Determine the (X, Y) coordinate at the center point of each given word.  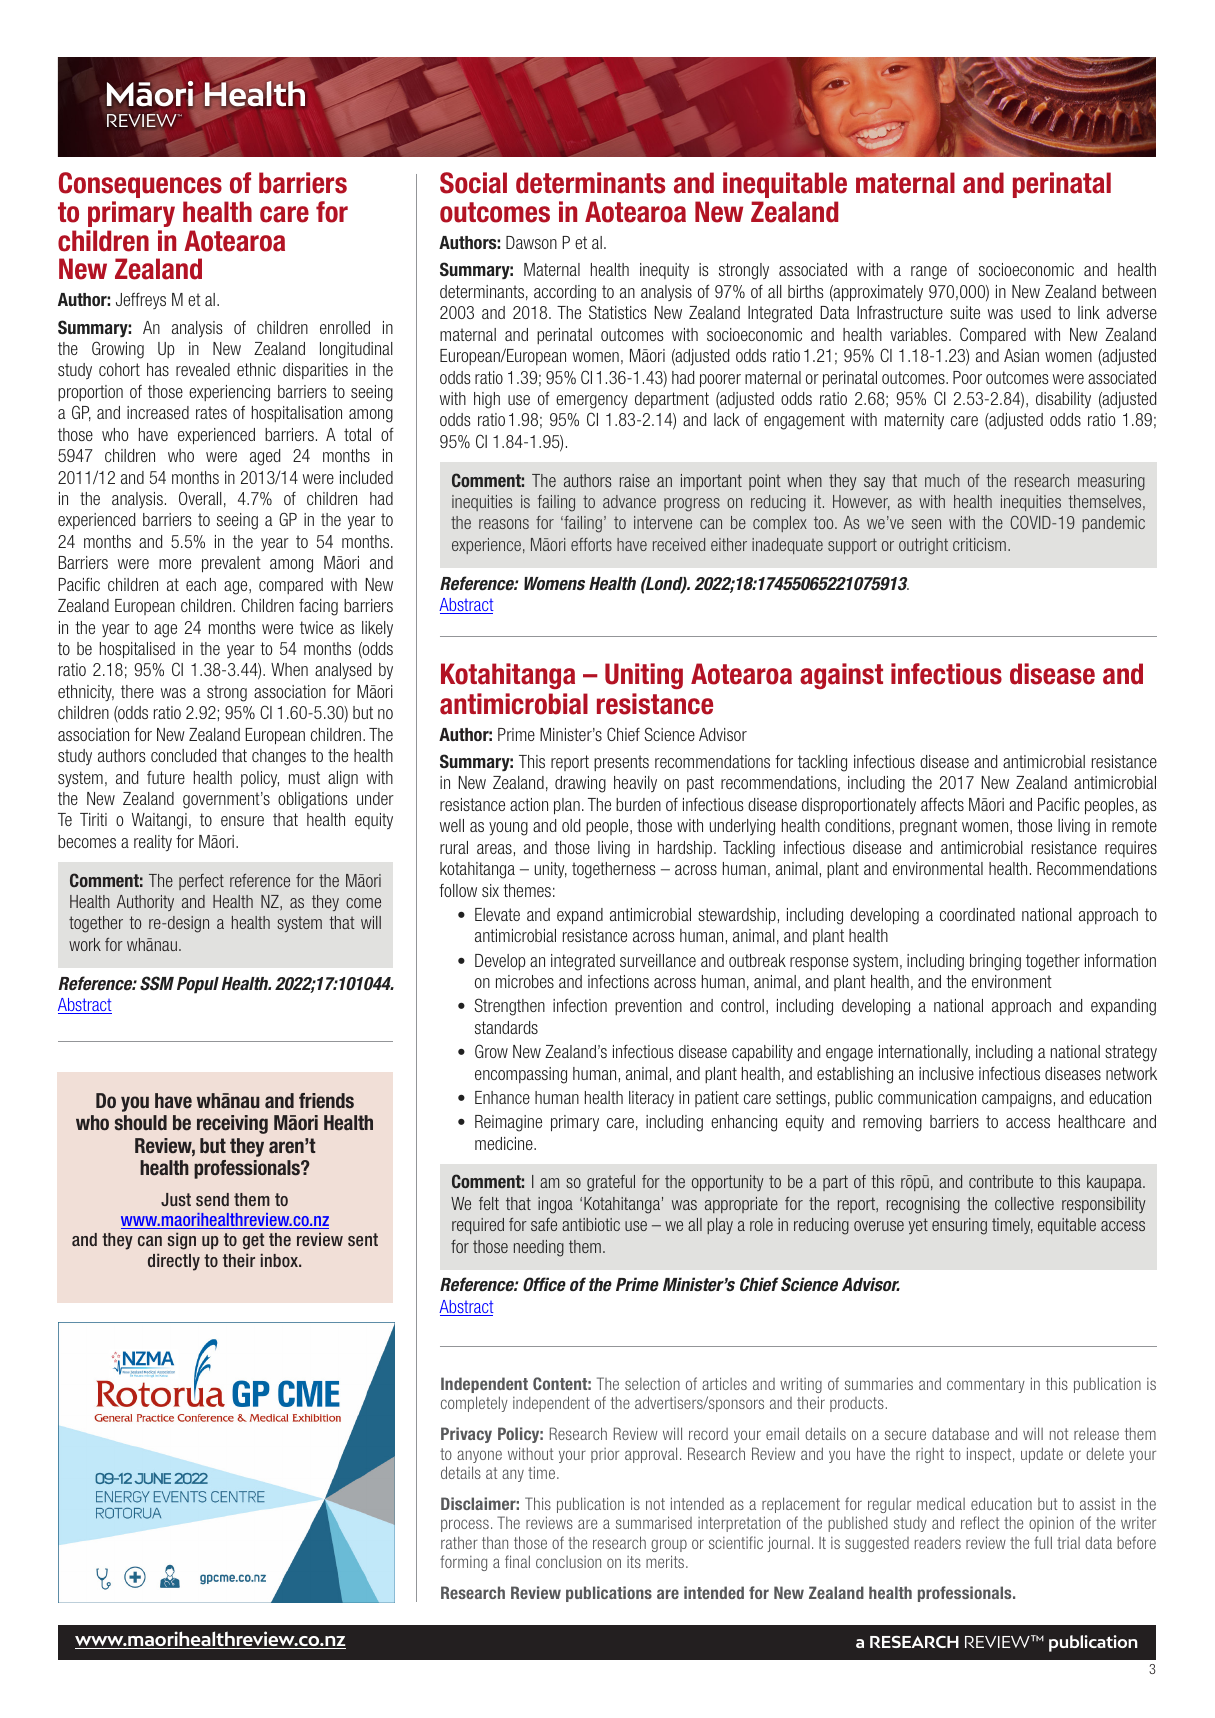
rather (459, 1543)
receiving (232, 1124)
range (929, 273)
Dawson (531, 242)
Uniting (644, 676)
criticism (979, 544)
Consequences (140, 185)
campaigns (1017, 1099)
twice (316, 627)
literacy (651, 1099)
